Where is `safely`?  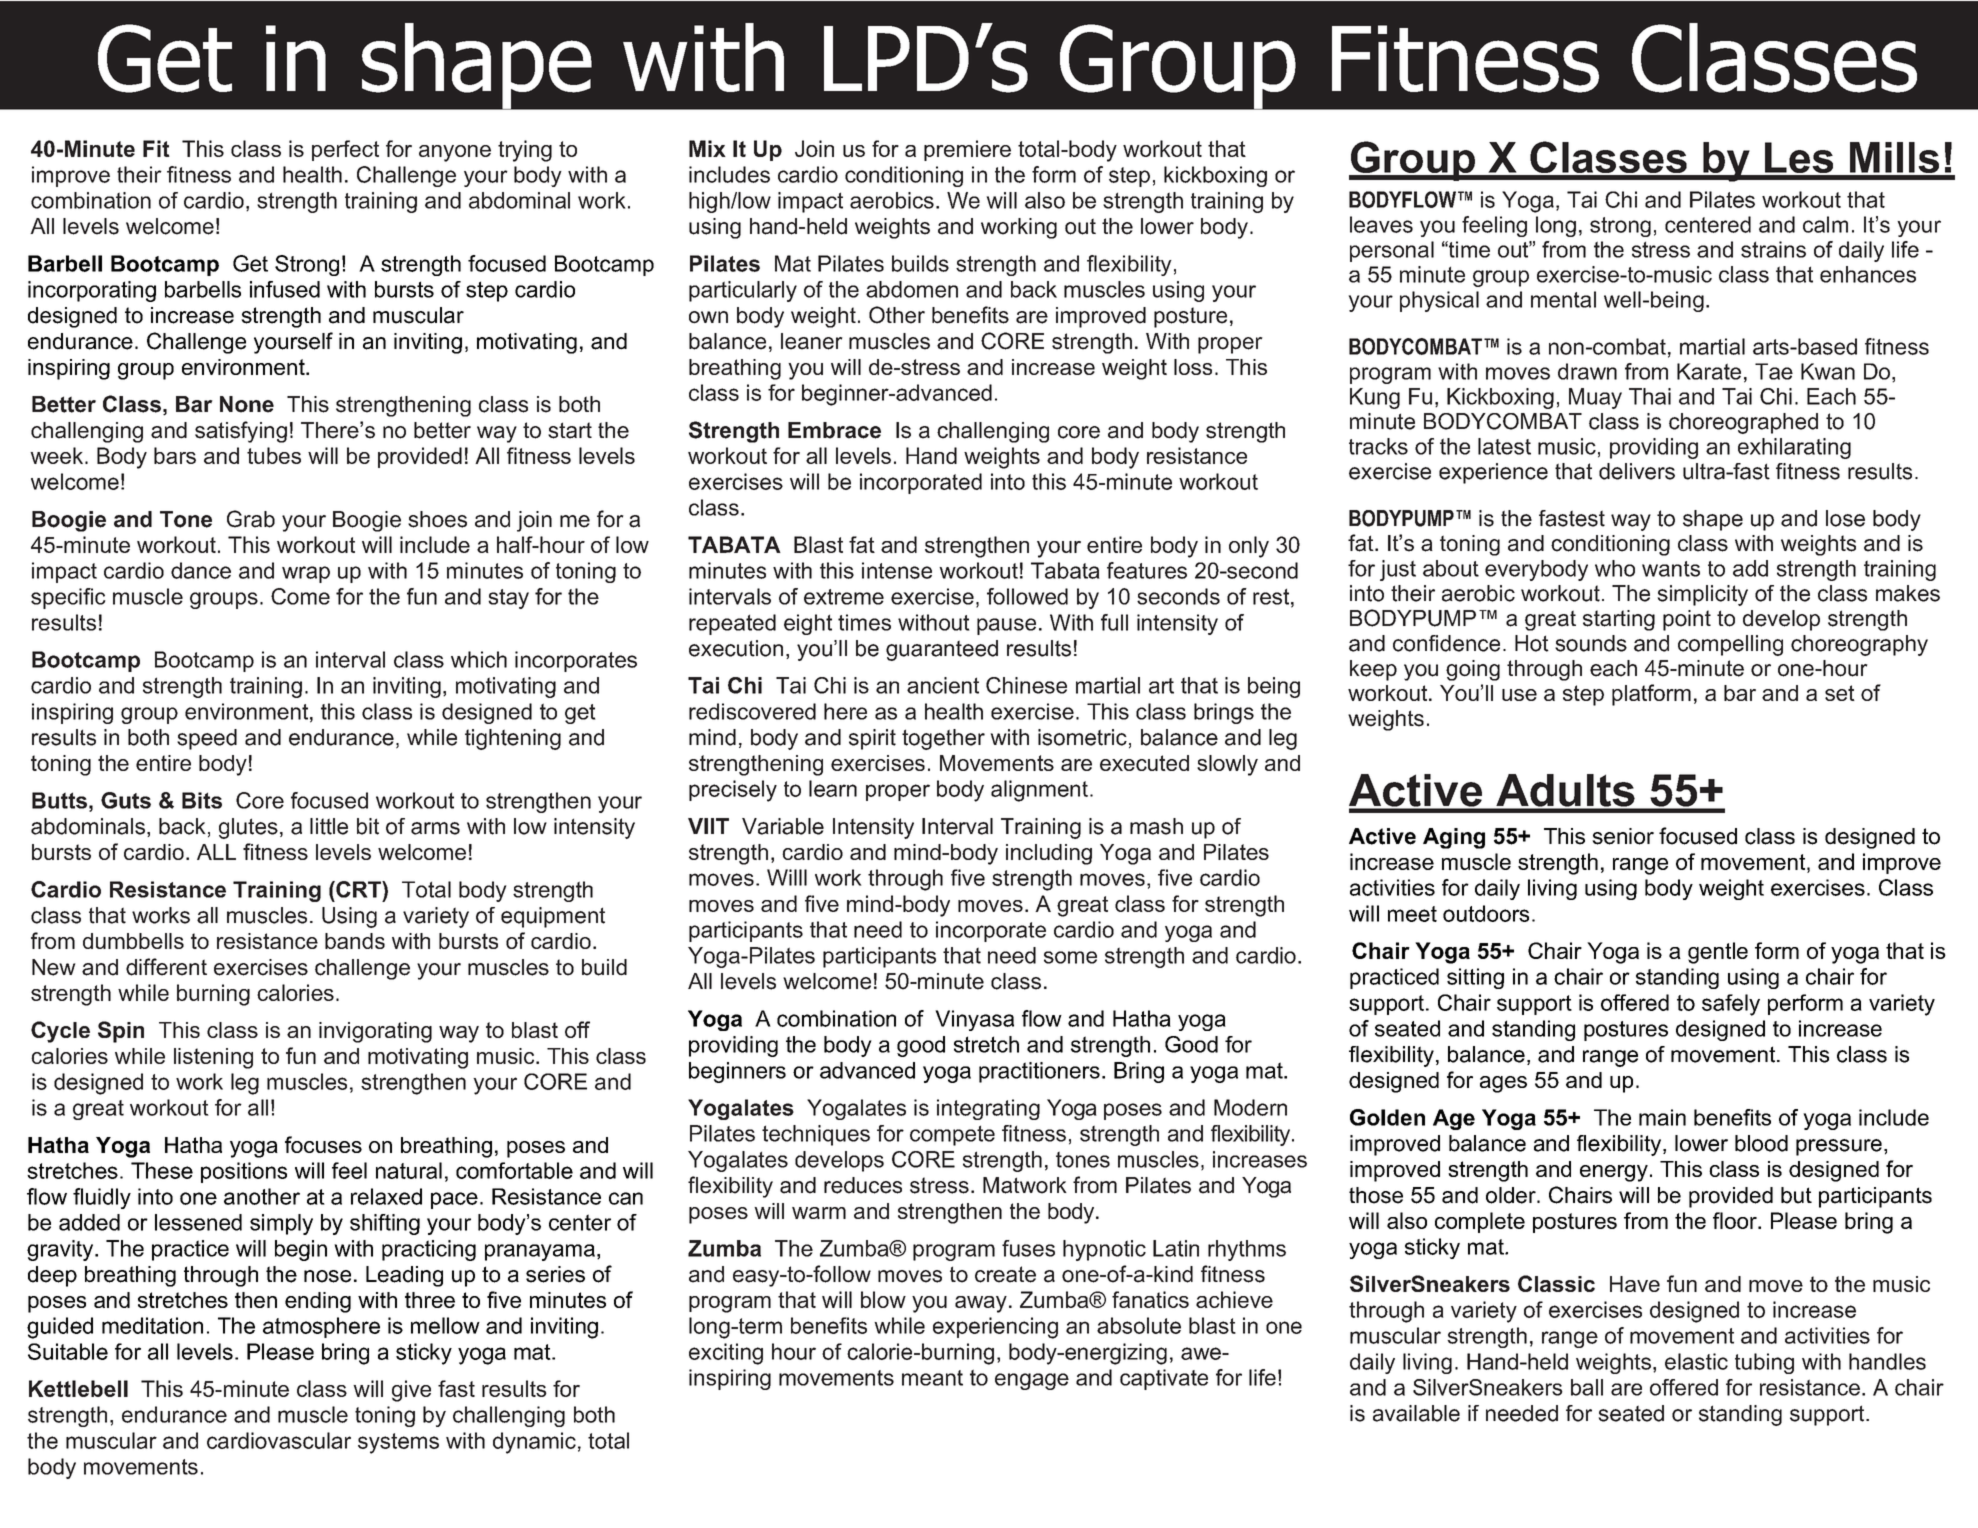
safely is located at coordinates (1731, 1005).
